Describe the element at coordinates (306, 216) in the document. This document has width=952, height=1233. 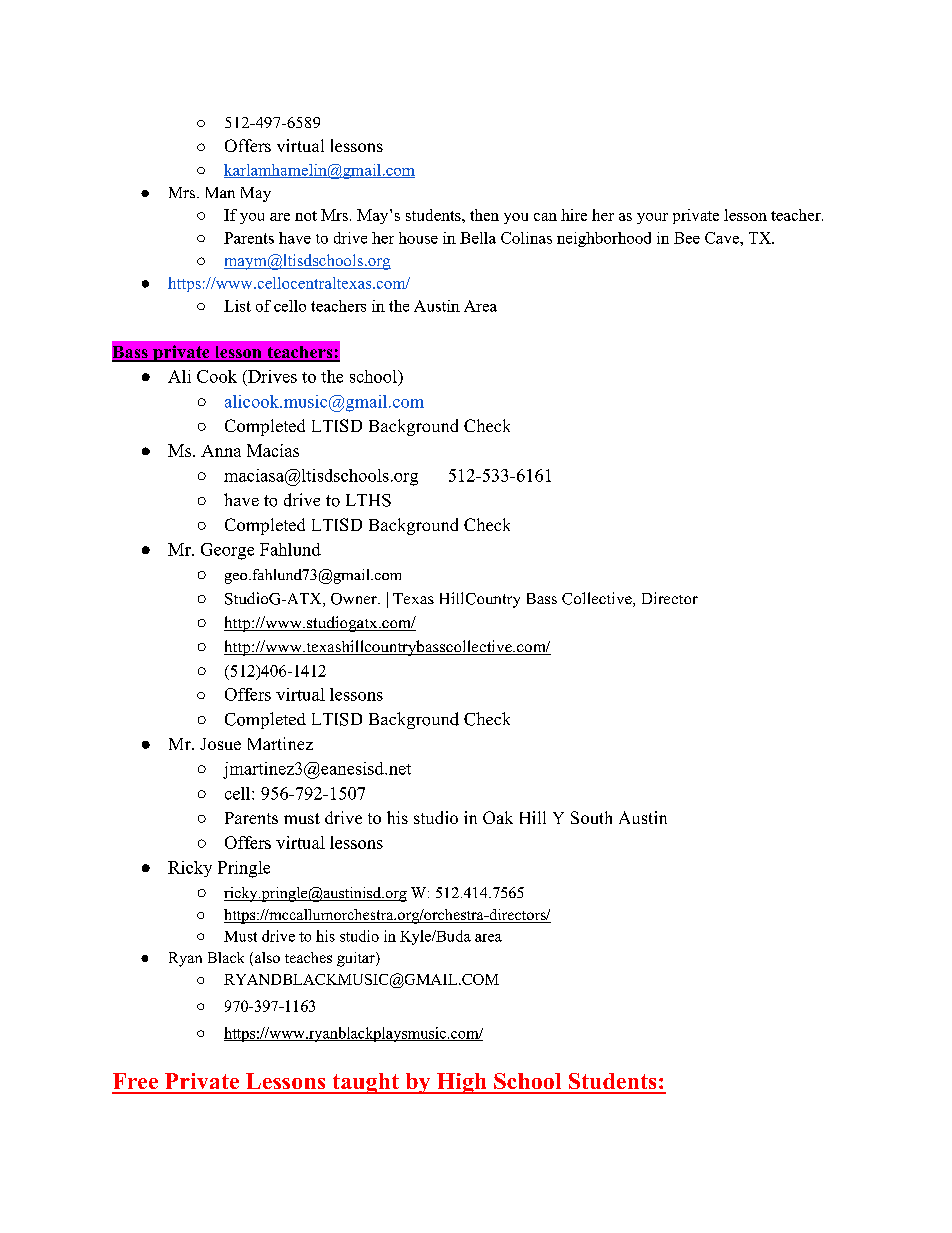
I see `not` at that location.
